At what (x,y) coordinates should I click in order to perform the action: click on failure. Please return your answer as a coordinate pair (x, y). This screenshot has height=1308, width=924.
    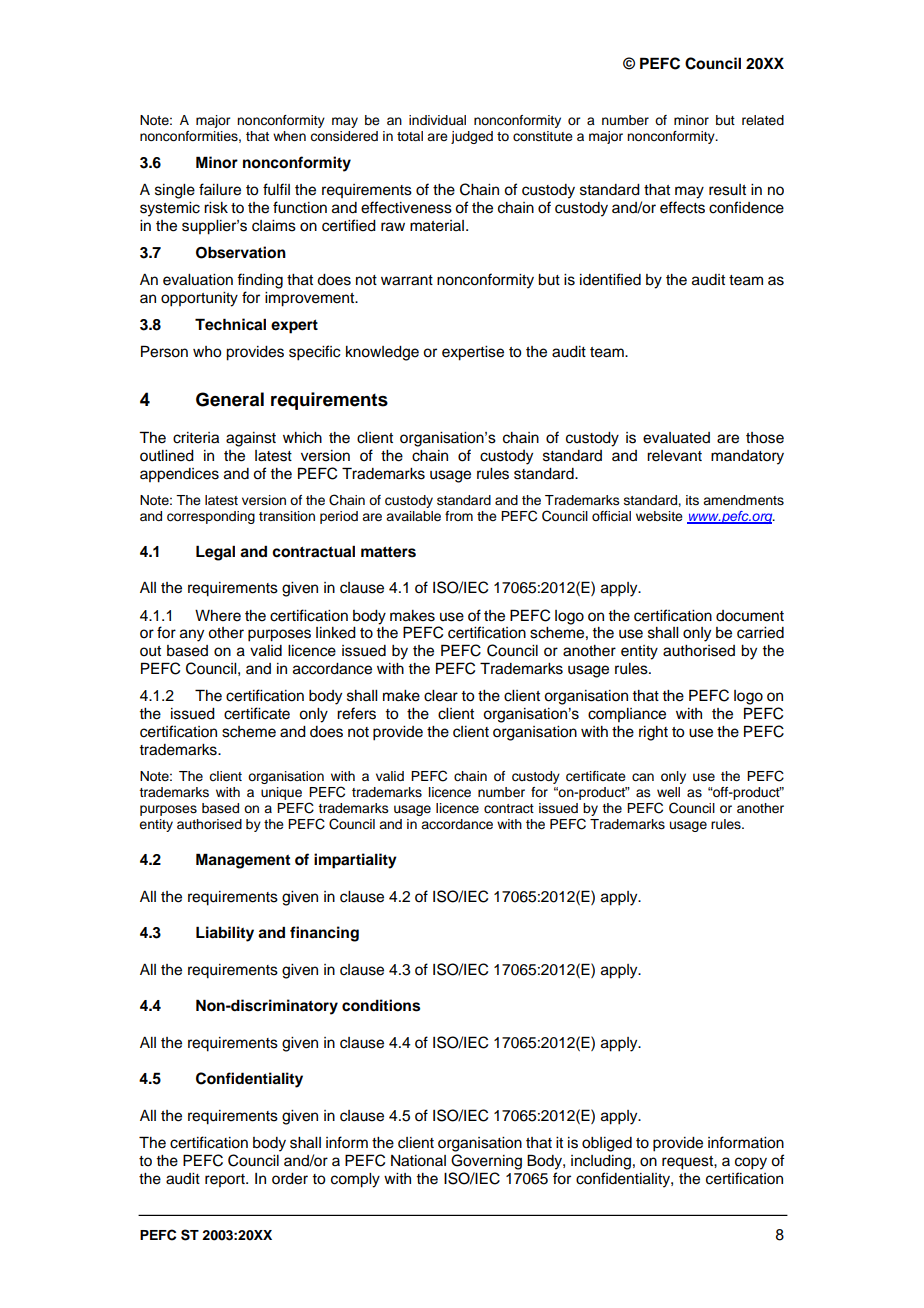
    Looking at the image, I should click on (220, 189).
